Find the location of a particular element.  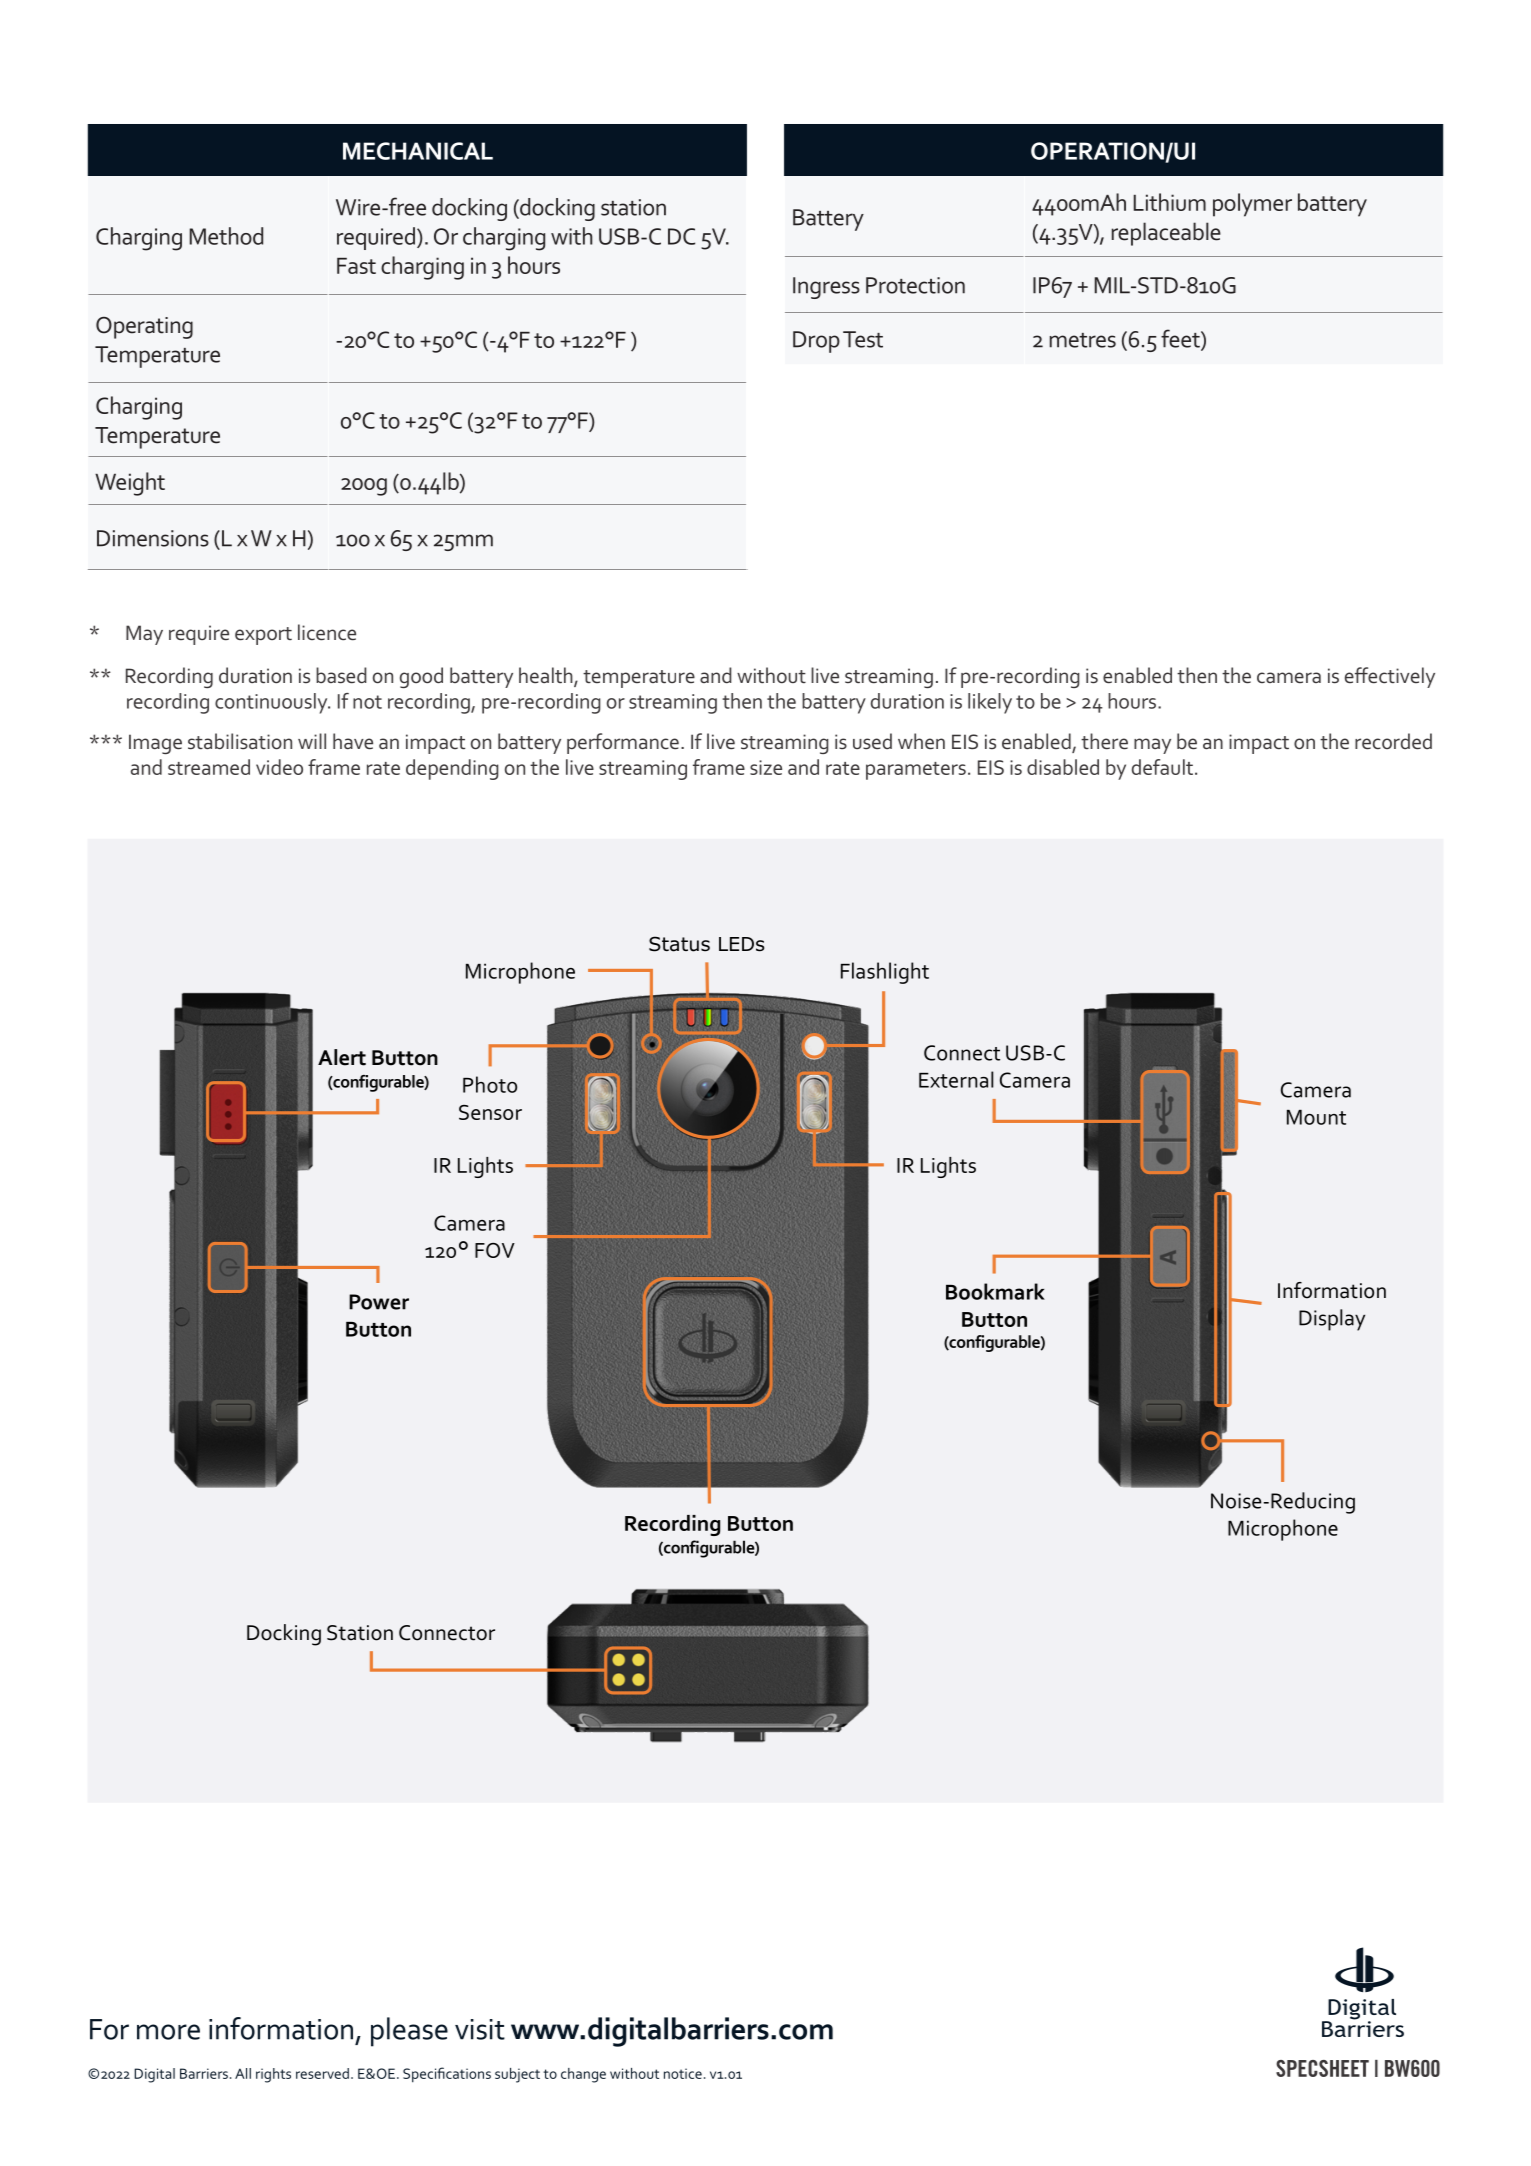

Mount is located at coordinates (1316, 1117).
